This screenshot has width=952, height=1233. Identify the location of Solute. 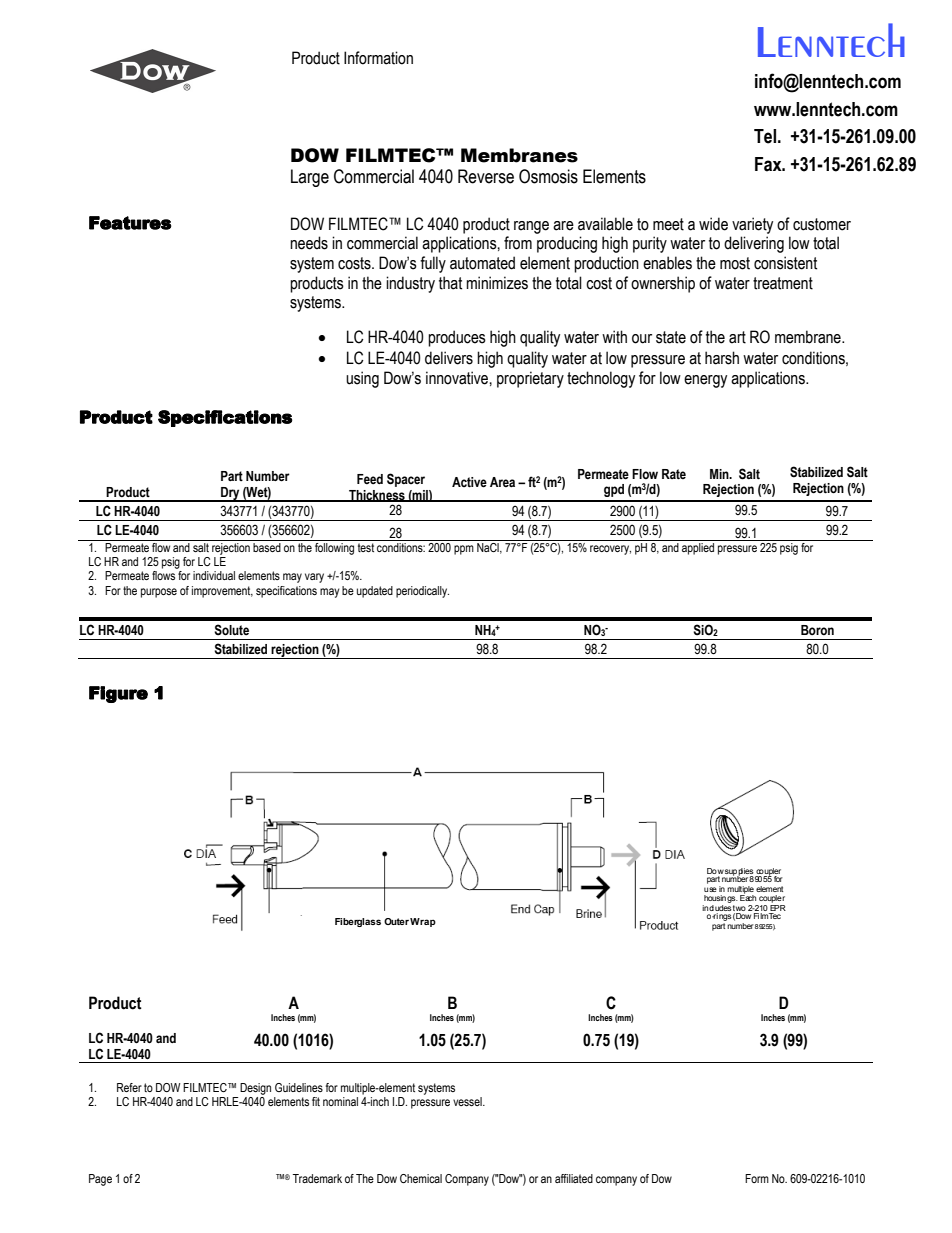
(231, 630).
